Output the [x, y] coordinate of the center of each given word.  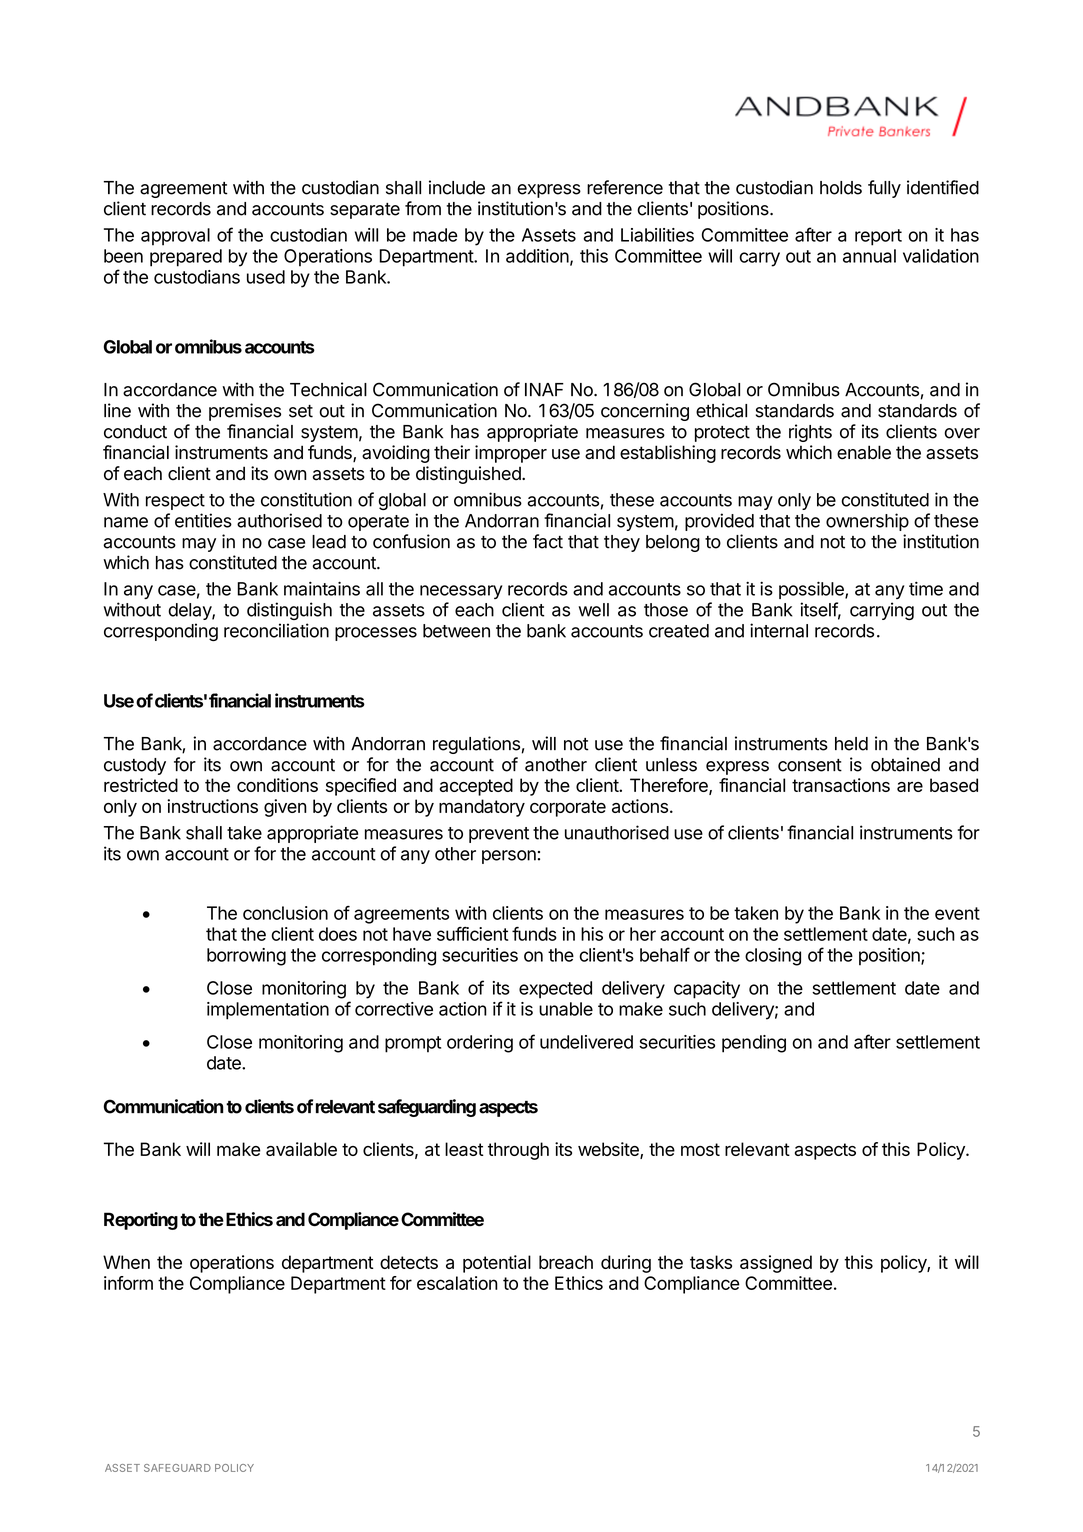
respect [175, 502]
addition [537, 256]
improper [511, 454]
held [851, 744]
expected [555, 990]
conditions [277, 785]
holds [841, 188]
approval [175, 237]
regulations [476, 745]
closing [773, 957]
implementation [268, 1011]
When [126, 1262]
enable [864, 452]
